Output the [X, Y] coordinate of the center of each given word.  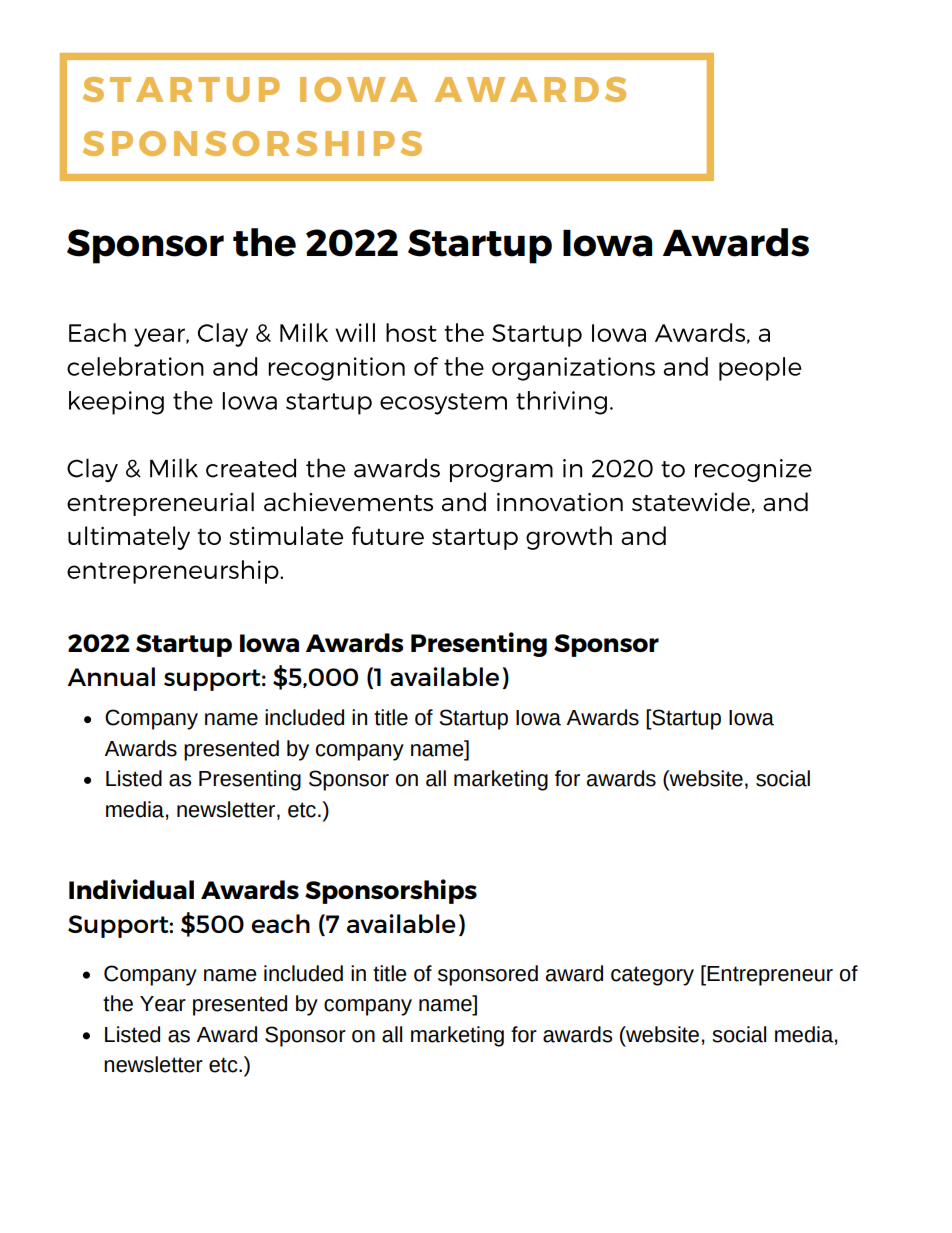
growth [569, 538]
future [388, 535]
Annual [111, 676]
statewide [691, 501]
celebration [135, 366]
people [760, 369]
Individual [131, 889]
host [411, 332]
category [652, 976]
